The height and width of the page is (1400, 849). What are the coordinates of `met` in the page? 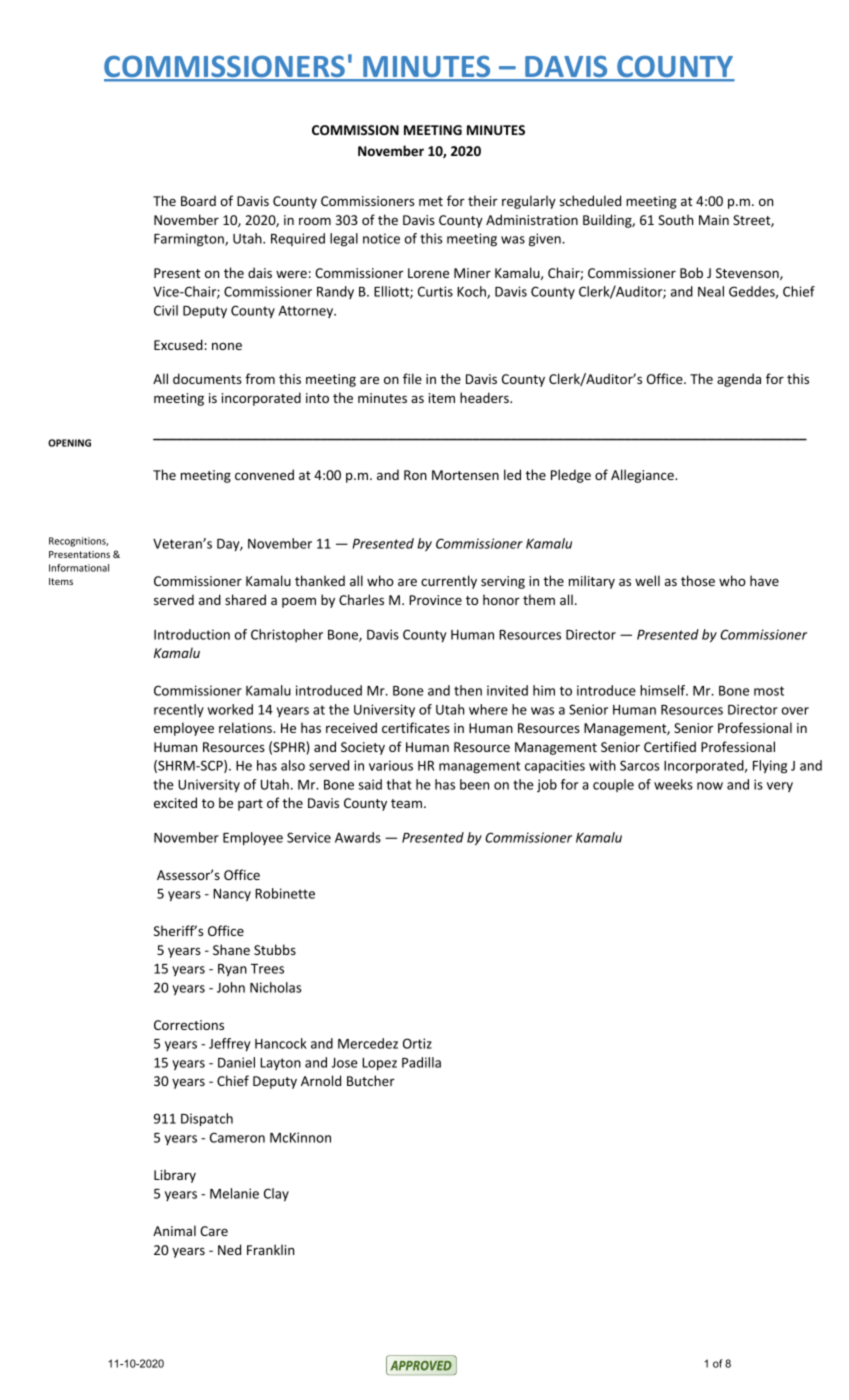 It's located at (431, 201).
